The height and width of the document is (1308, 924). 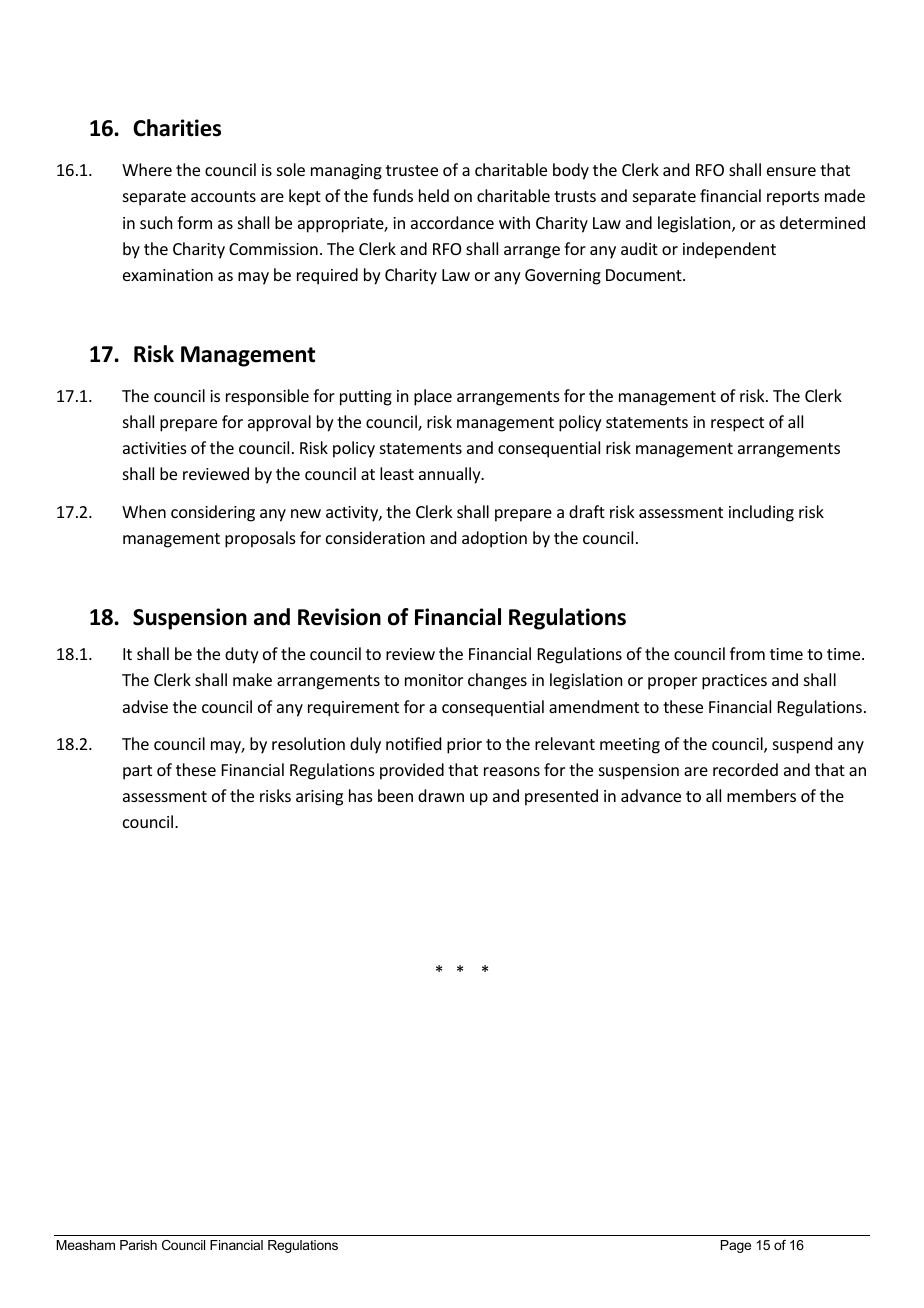 What do you see at coordinates (138, 1245) in the document?
I see `Parish` at bounding box center [138, 1245].
